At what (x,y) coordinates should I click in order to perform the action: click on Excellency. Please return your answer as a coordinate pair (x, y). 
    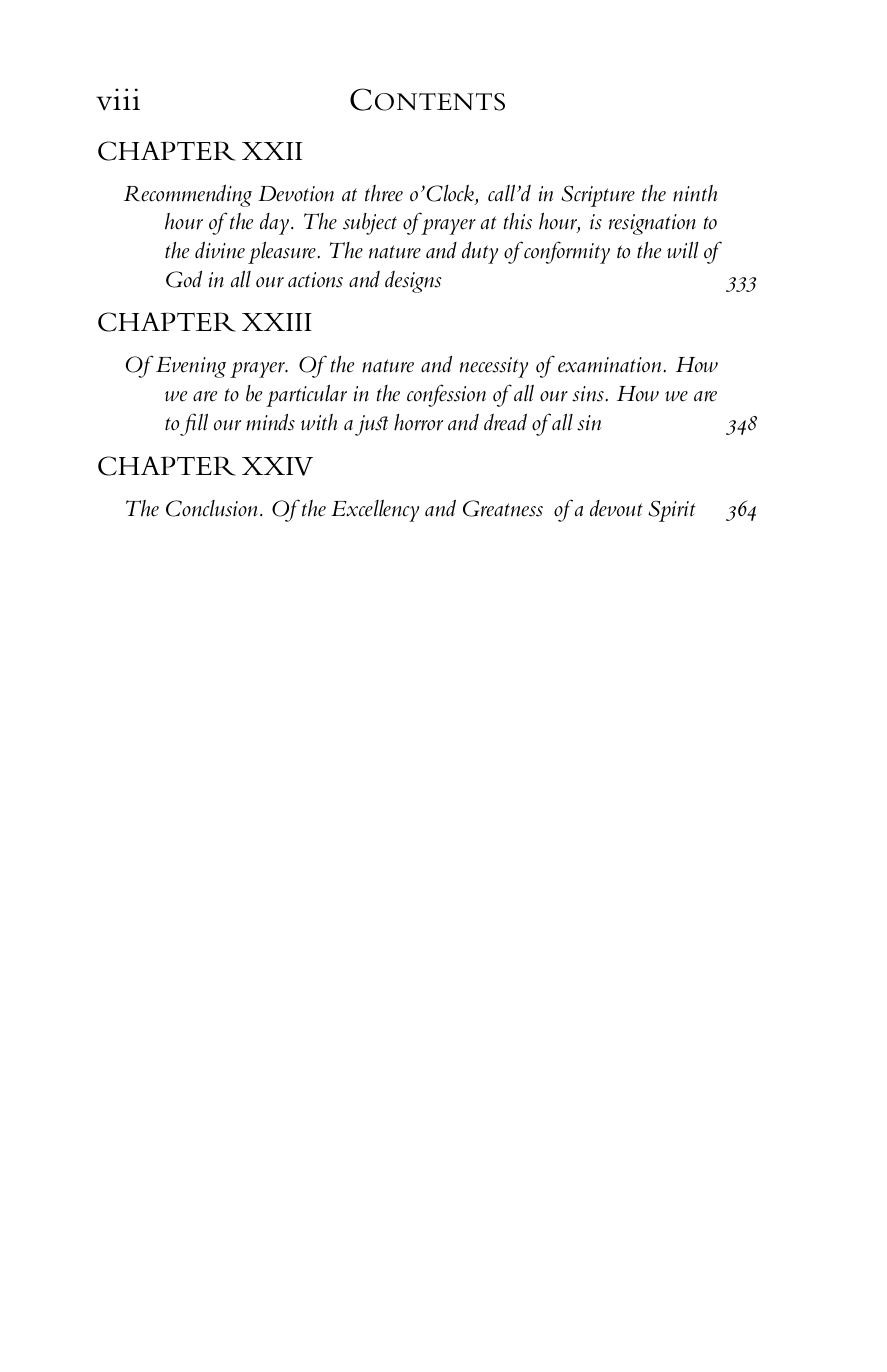
    Looking at the image, I should click on (375, 510).
